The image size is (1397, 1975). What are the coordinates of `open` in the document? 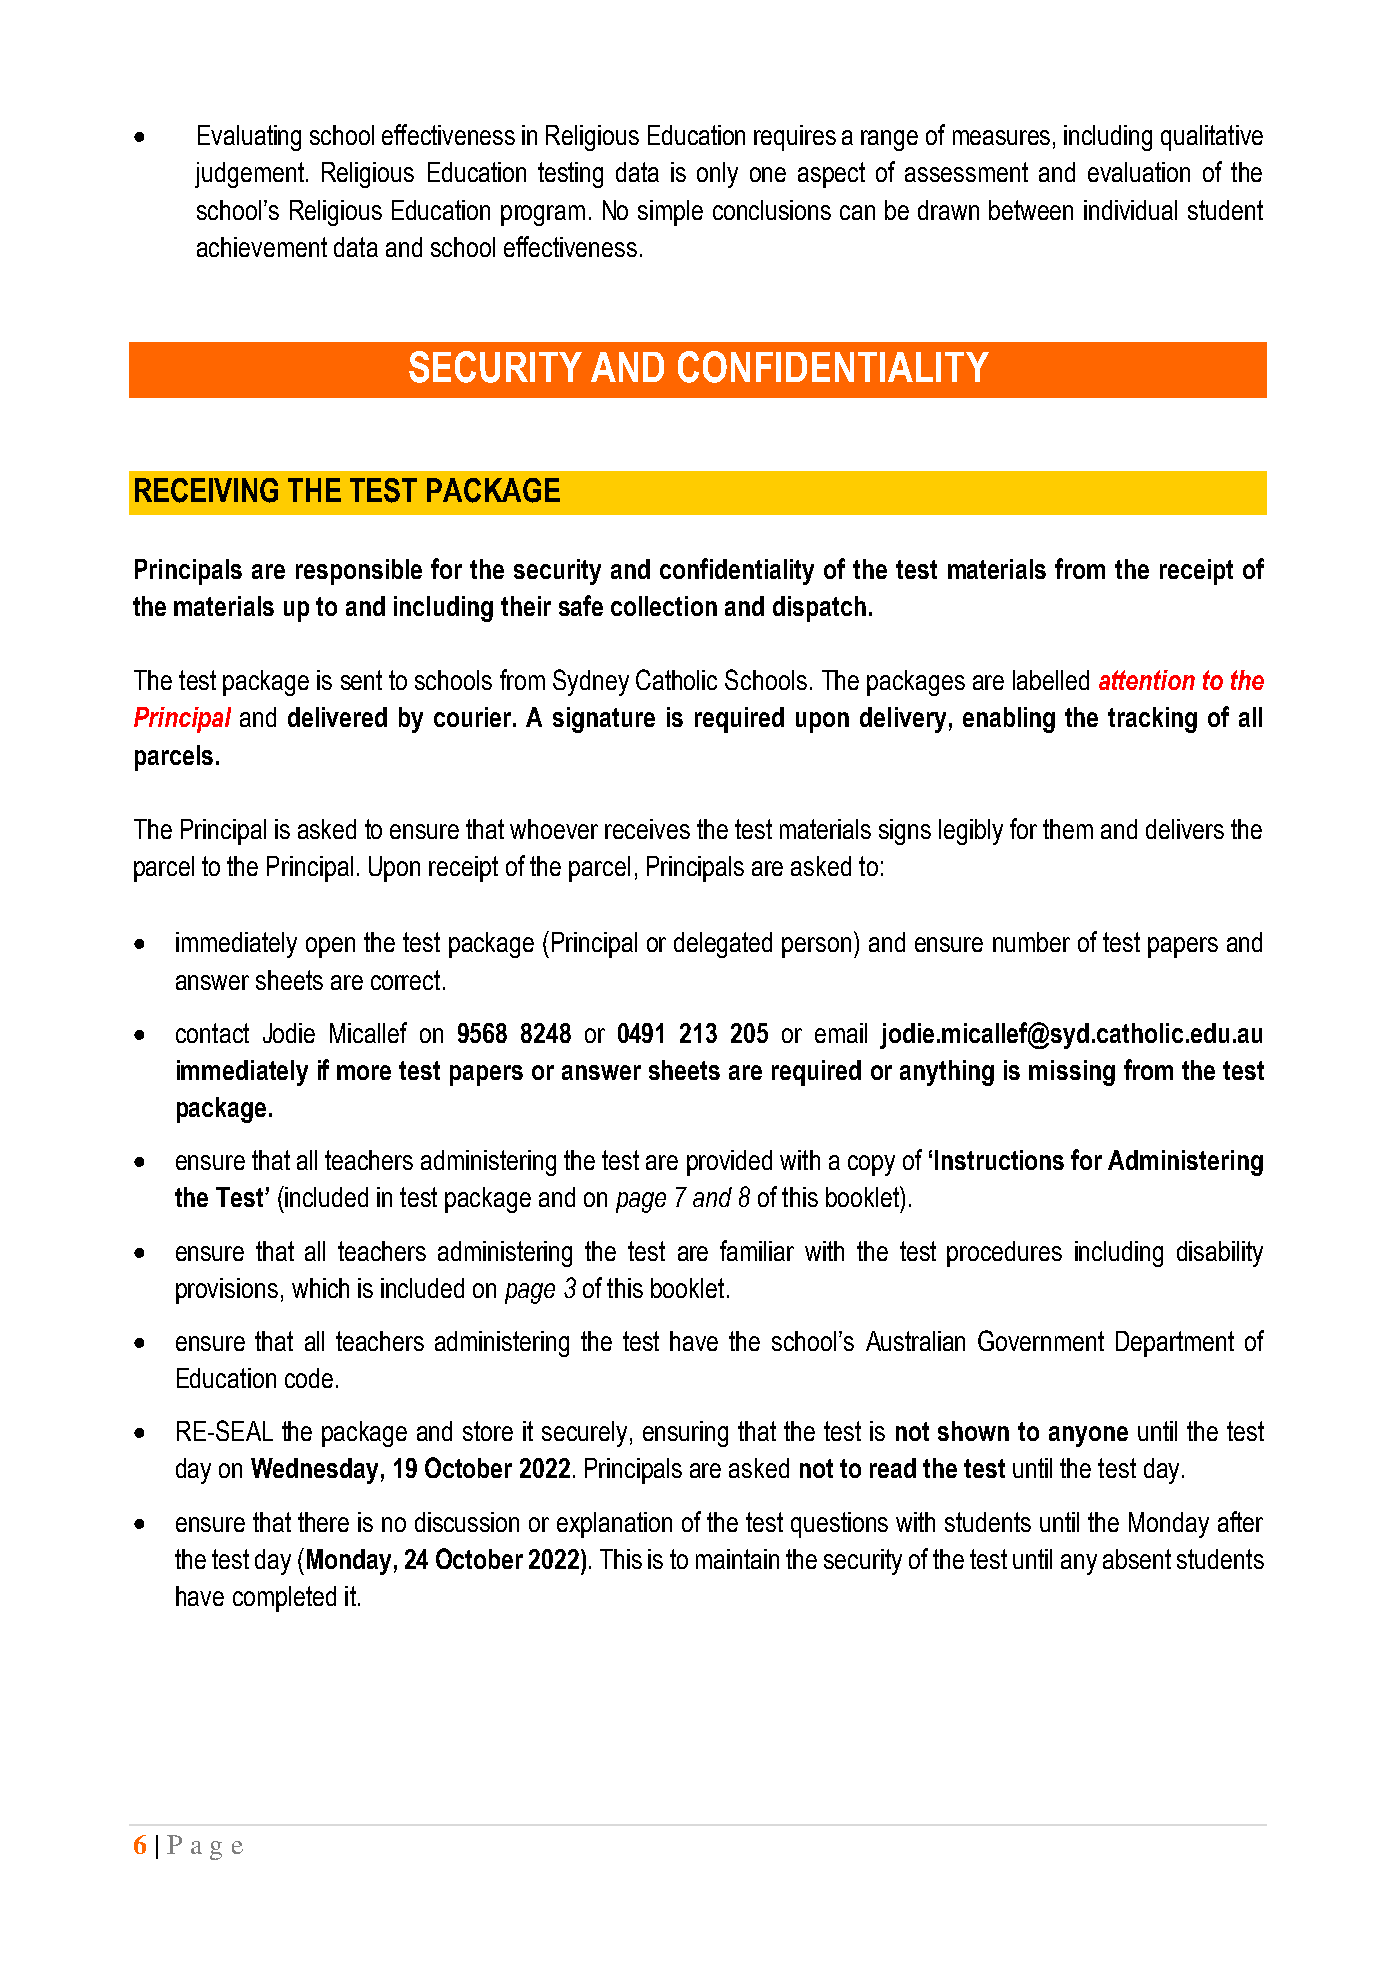 It's located at (330, 947).
